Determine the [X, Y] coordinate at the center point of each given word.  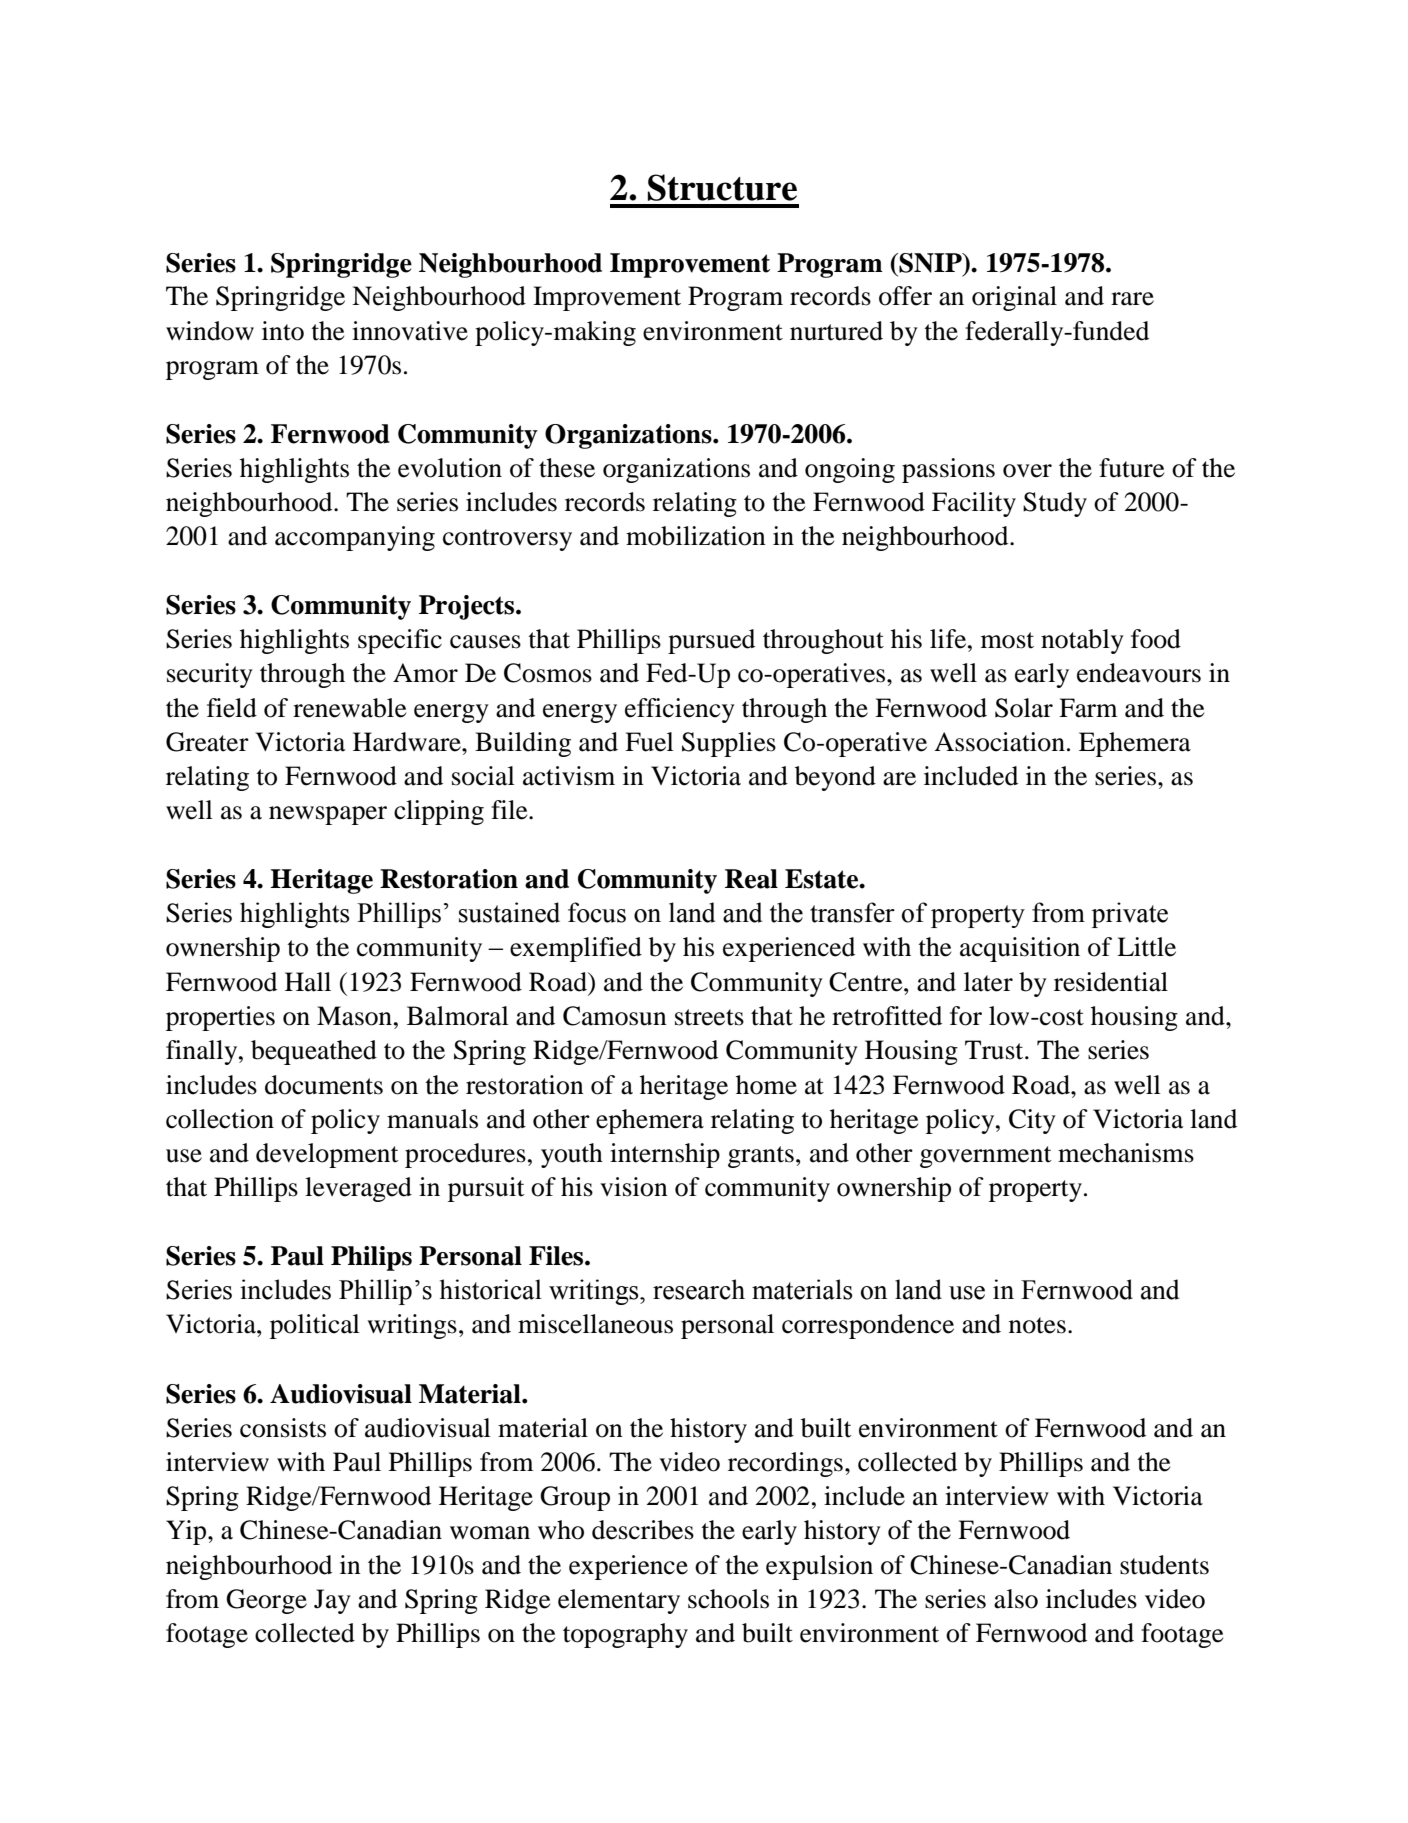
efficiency [680, 710]
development [327, 1155]
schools [728, 1599]
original [1014, 298]
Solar [1024, 708]
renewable [349, 708]
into [283, 331]
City [1032, 1121]
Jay [332, 1601]
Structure [722, 187]
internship [665, 1155]
